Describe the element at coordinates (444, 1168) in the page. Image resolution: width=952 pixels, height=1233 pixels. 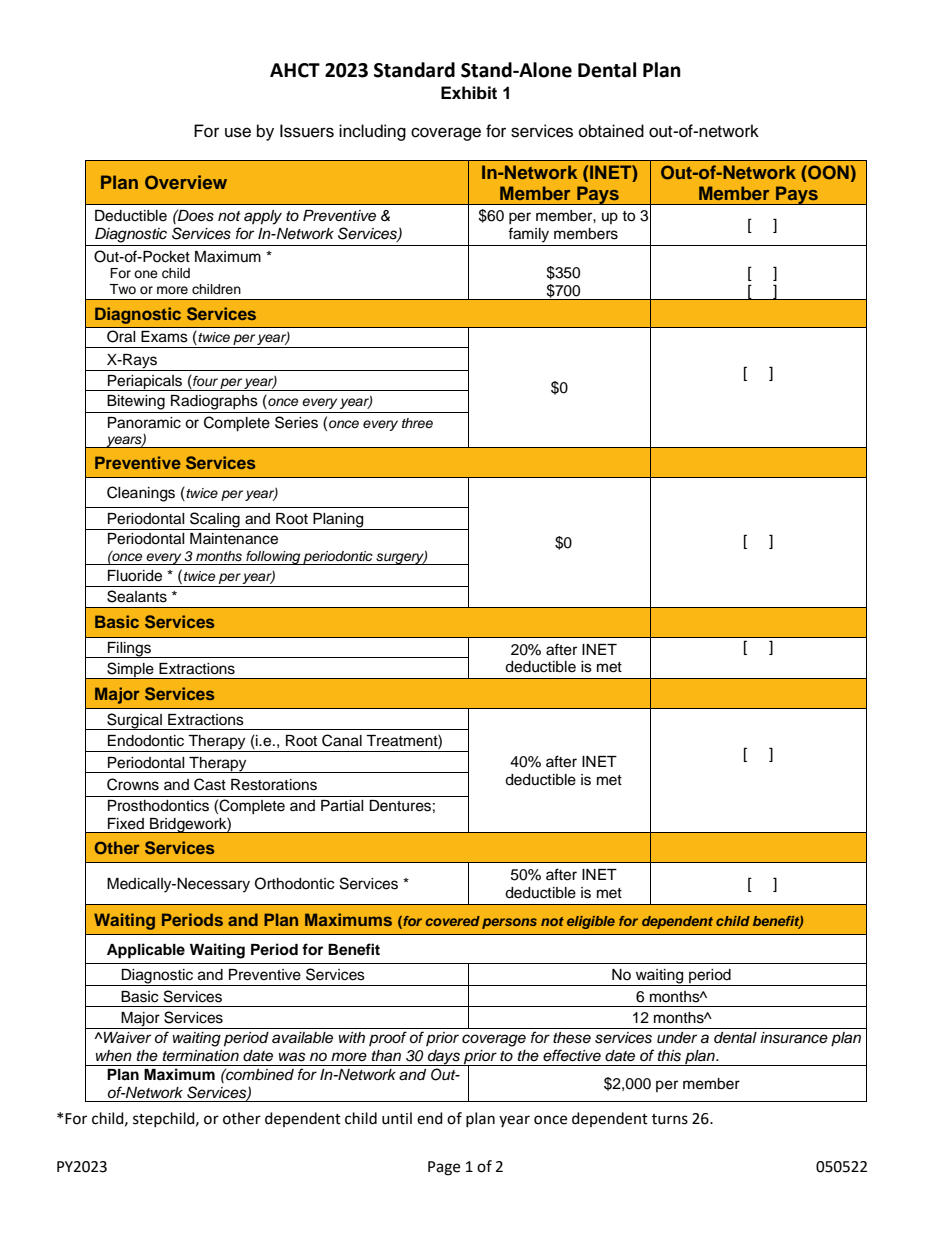
I see `Page` at that location.
